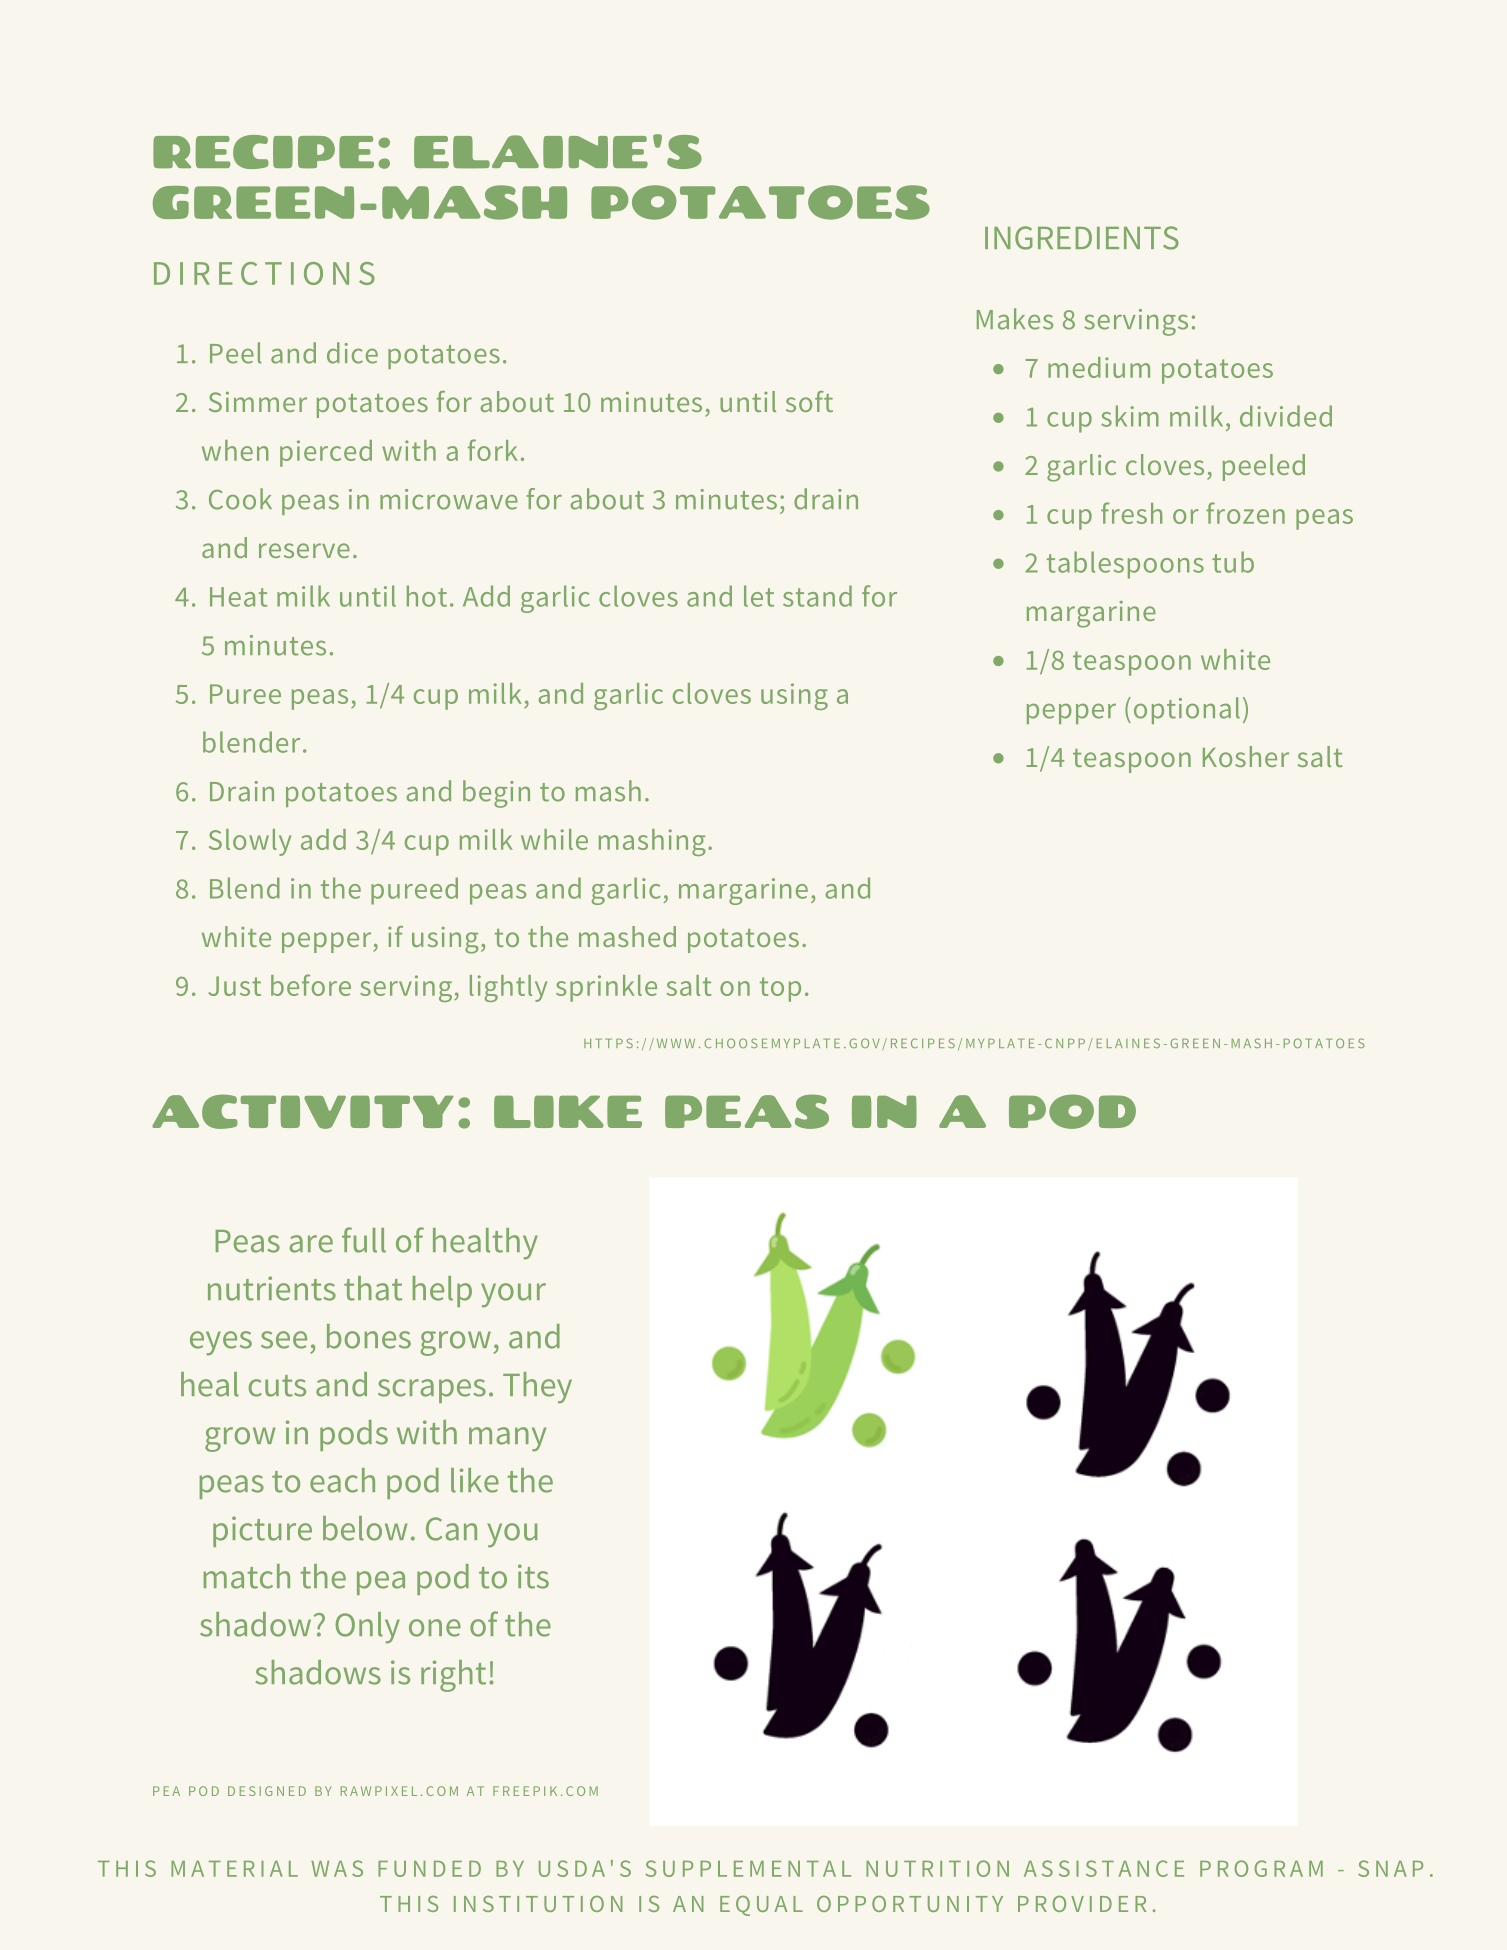  I want to click on soft, so click(809, 401).
